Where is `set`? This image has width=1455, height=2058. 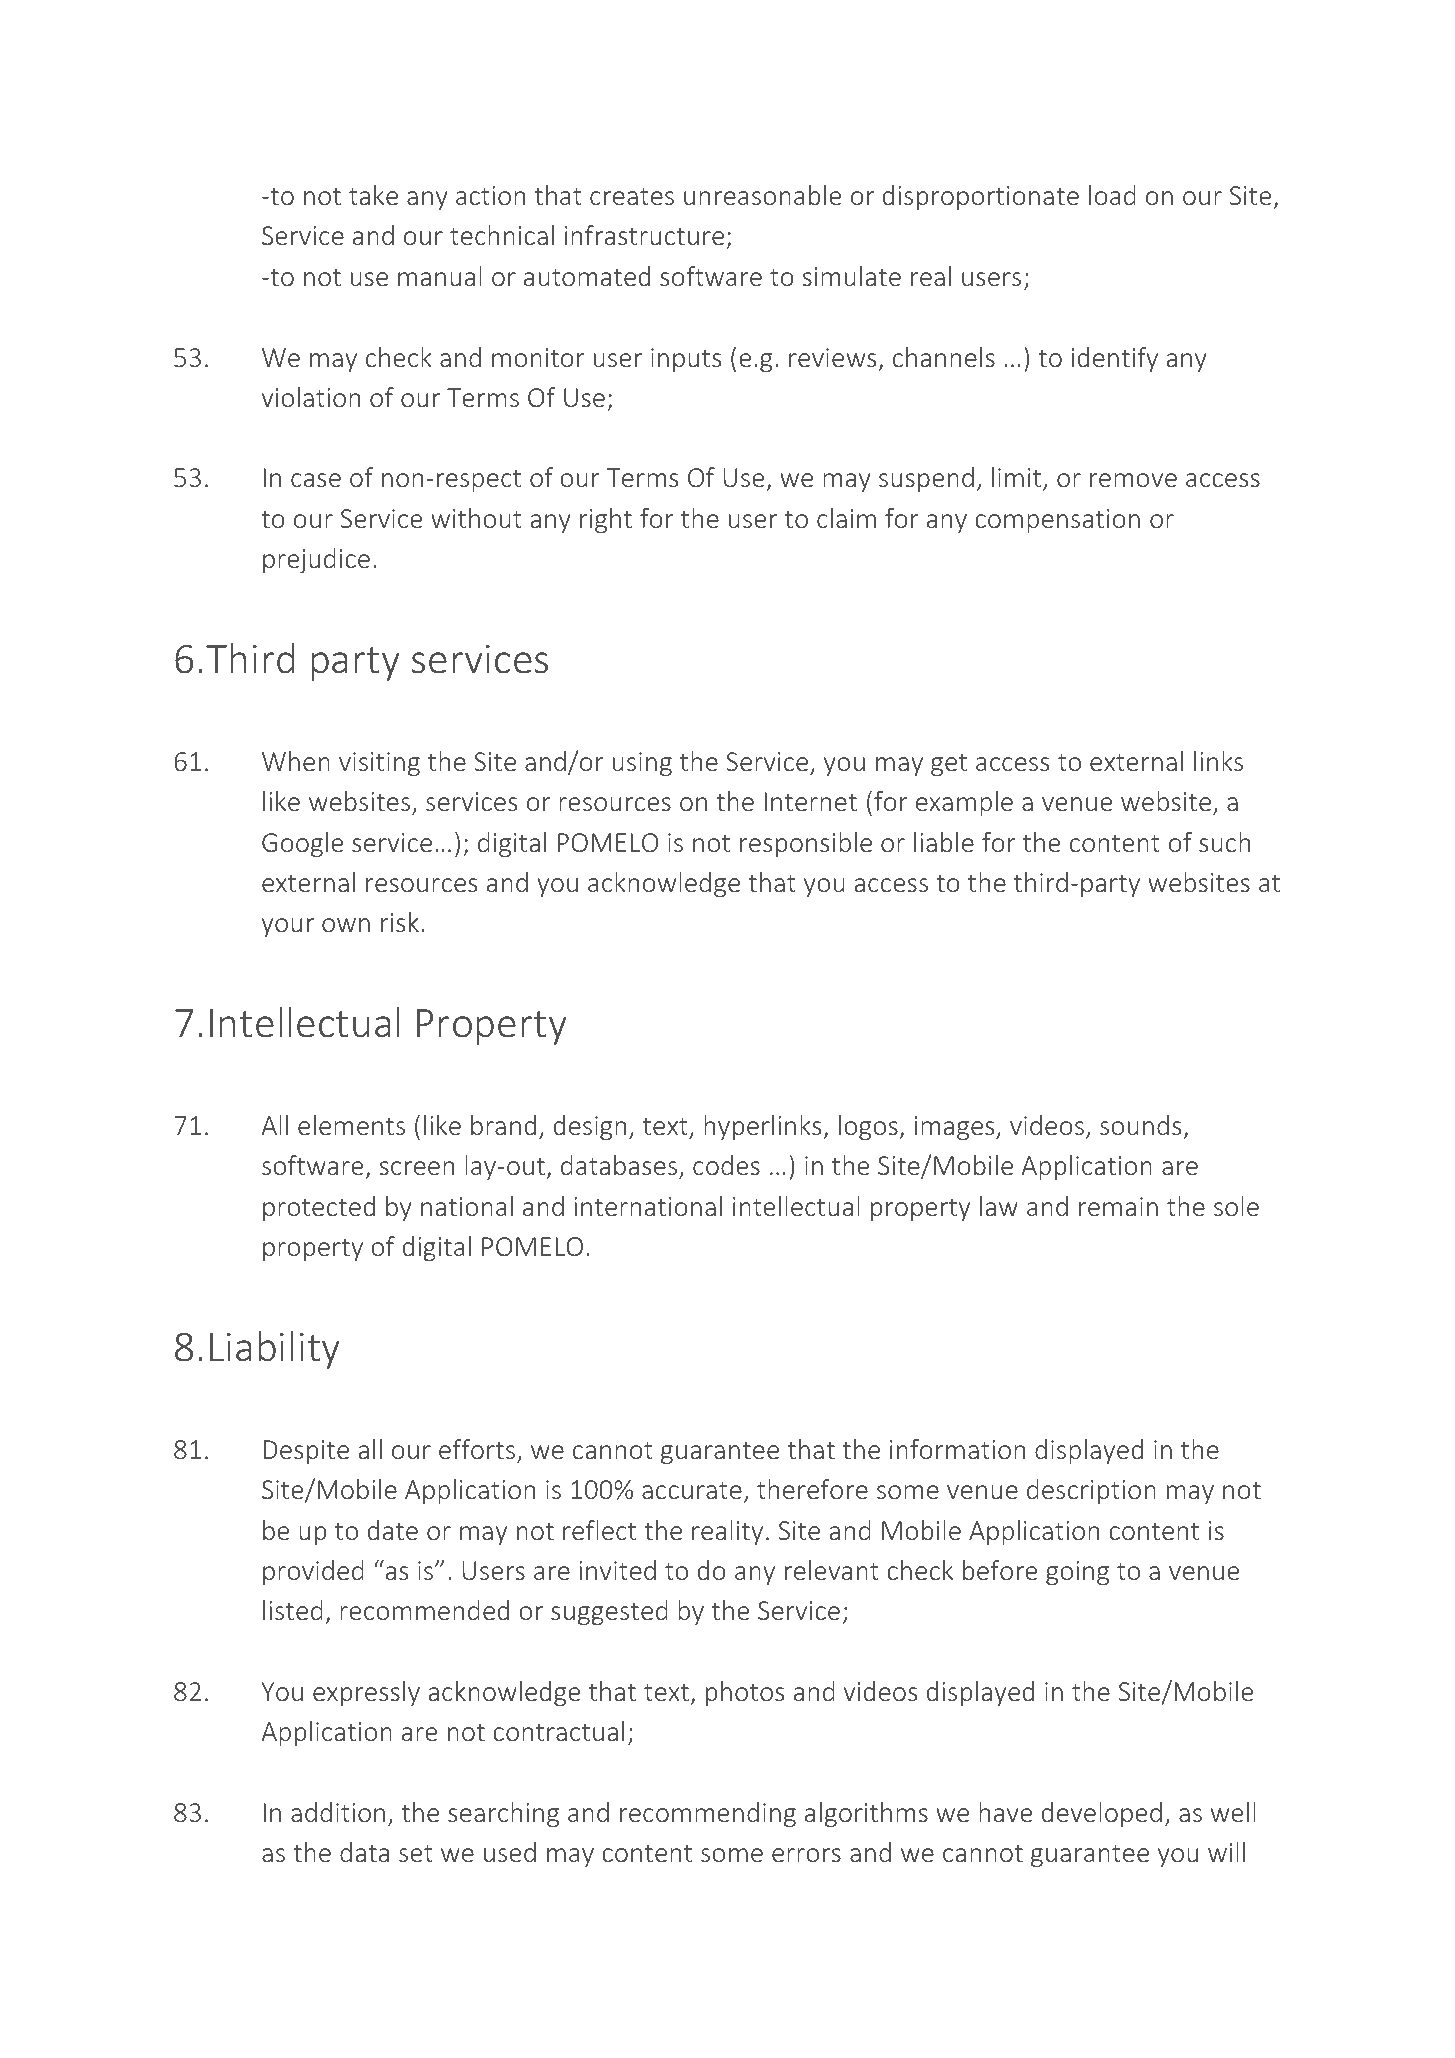 set is located at coordinates (416, 1853).
